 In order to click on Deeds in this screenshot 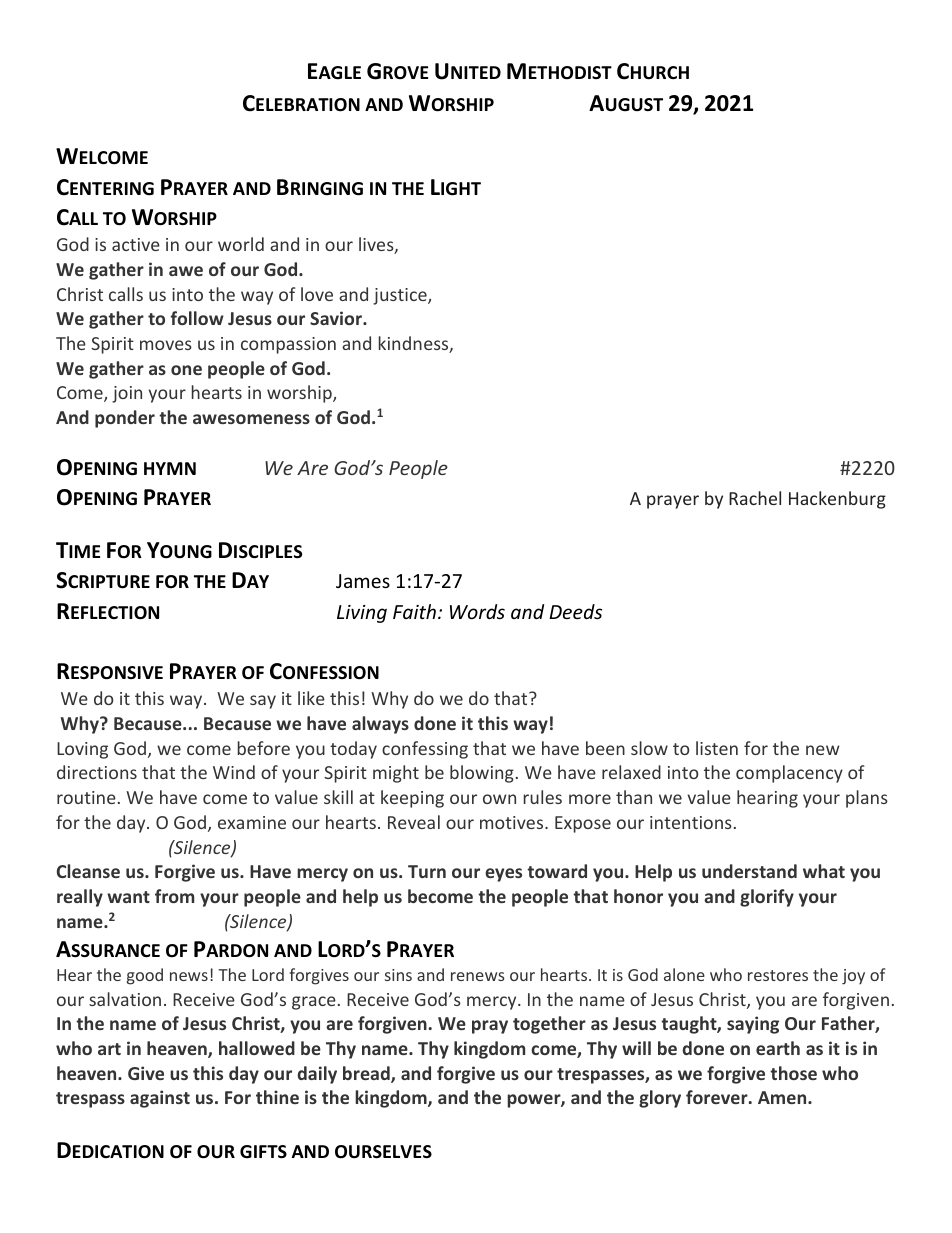, I will do `click(575, 611)`.
